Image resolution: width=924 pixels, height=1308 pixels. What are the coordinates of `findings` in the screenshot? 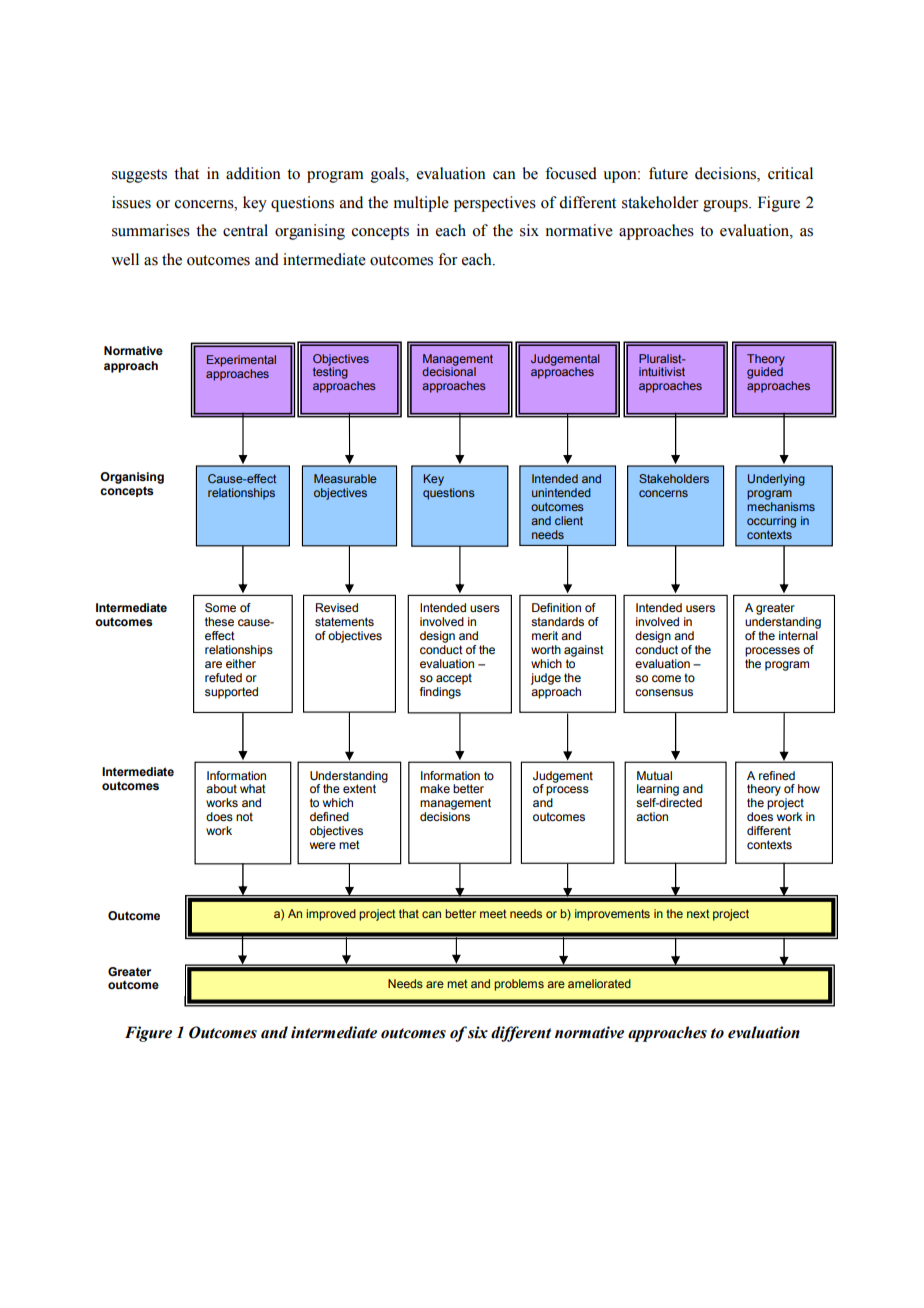 It's located at (440, 693).
